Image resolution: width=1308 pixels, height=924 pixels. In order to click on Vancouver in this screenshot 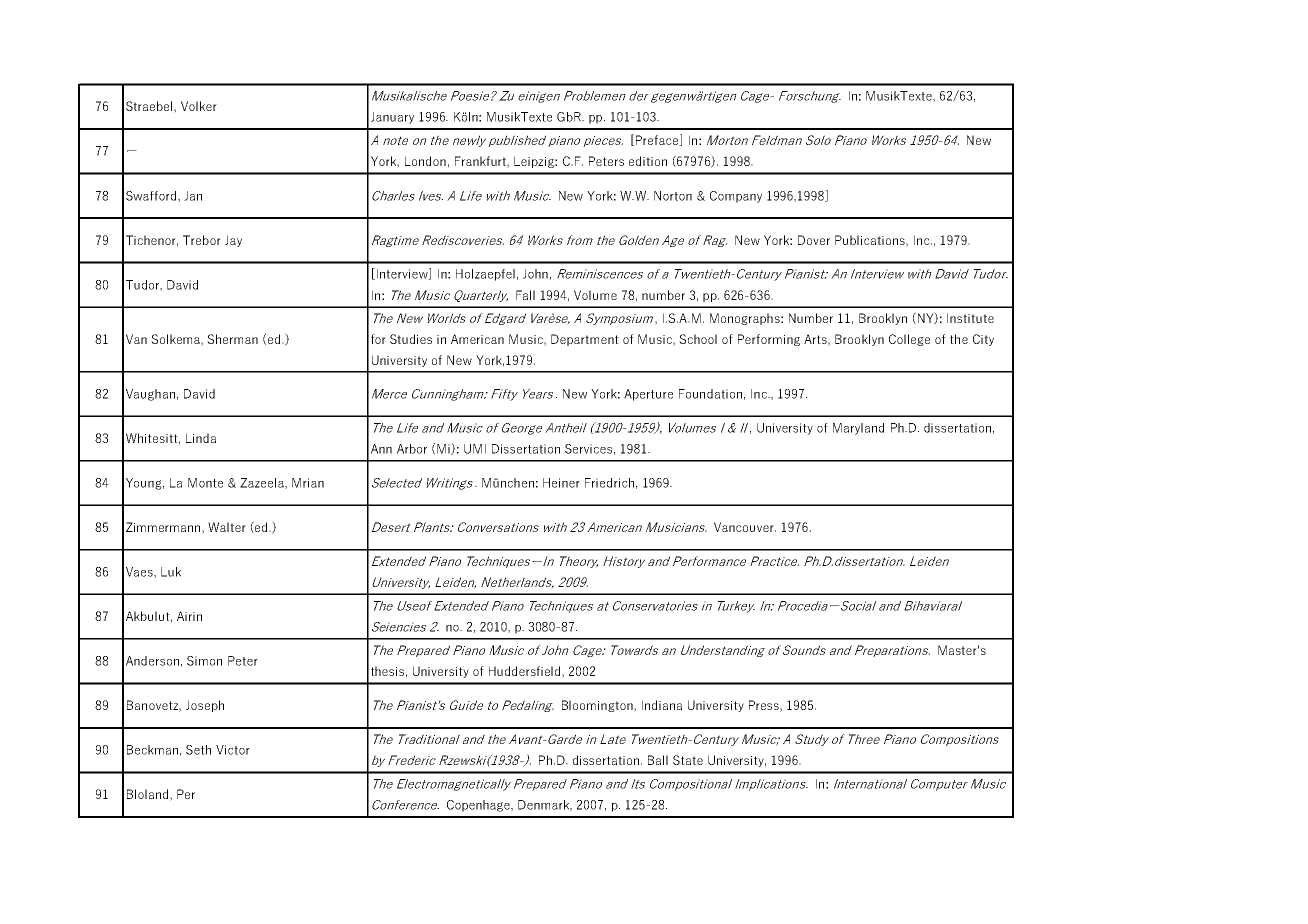, I will do `click(745, 527)`.
